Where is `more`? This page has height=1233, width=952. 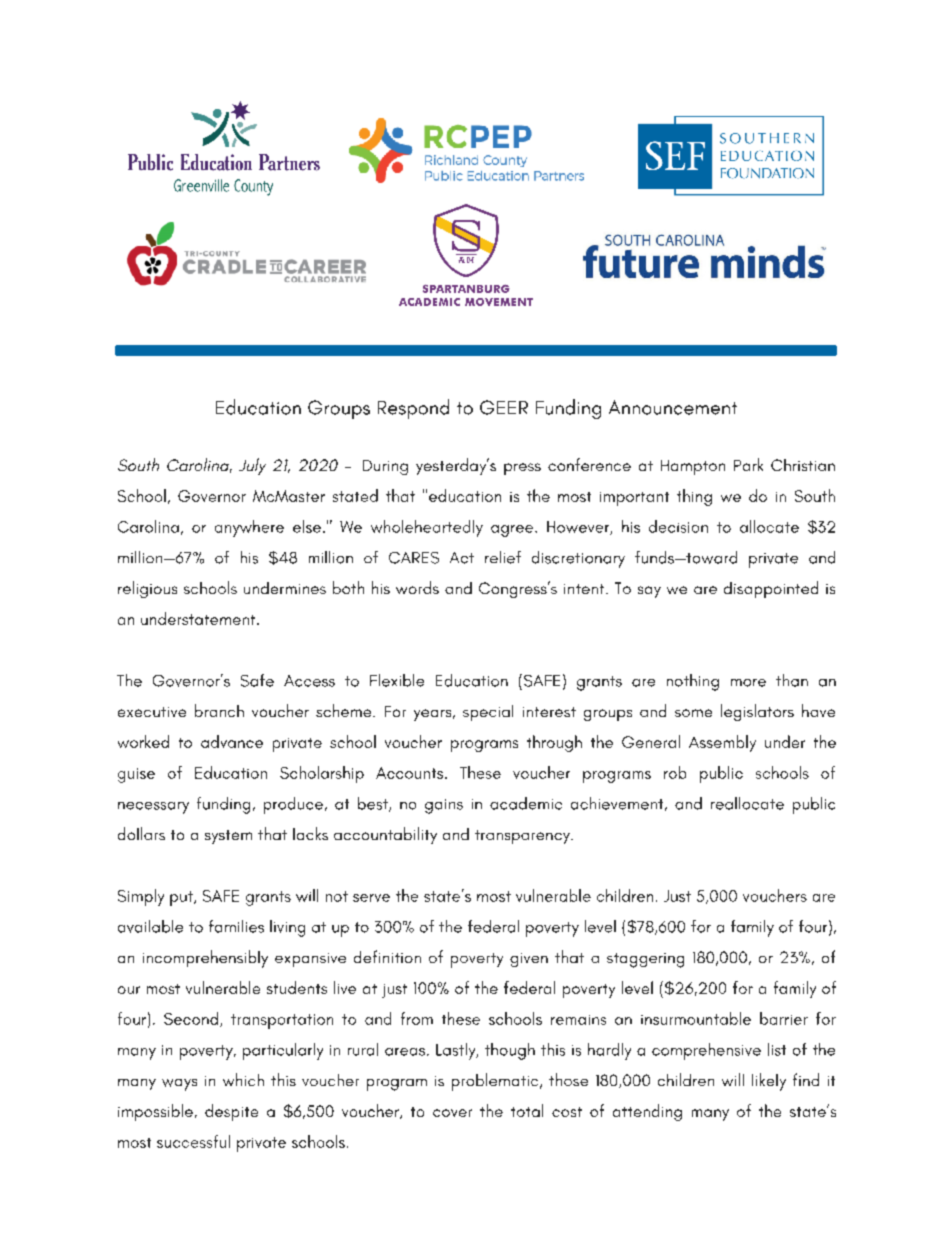
more is located at coordinates (748, 683).
